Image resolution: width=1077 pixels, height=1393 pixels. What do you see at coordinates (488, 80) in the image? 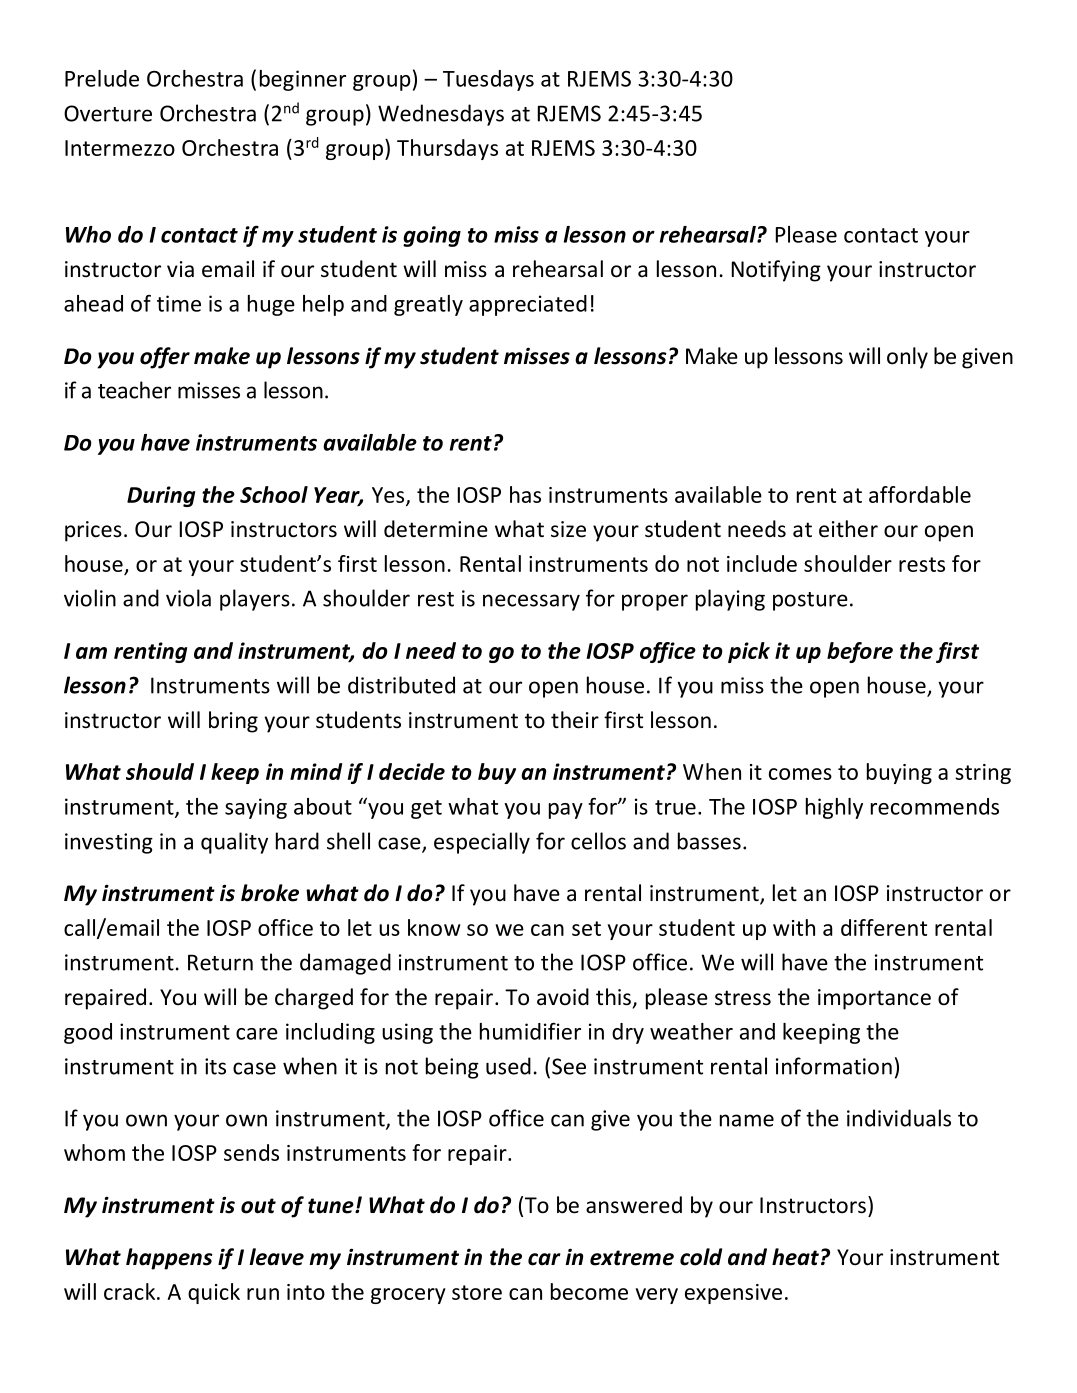
I see `Tuesdays` at bounding box center [488, 80].
